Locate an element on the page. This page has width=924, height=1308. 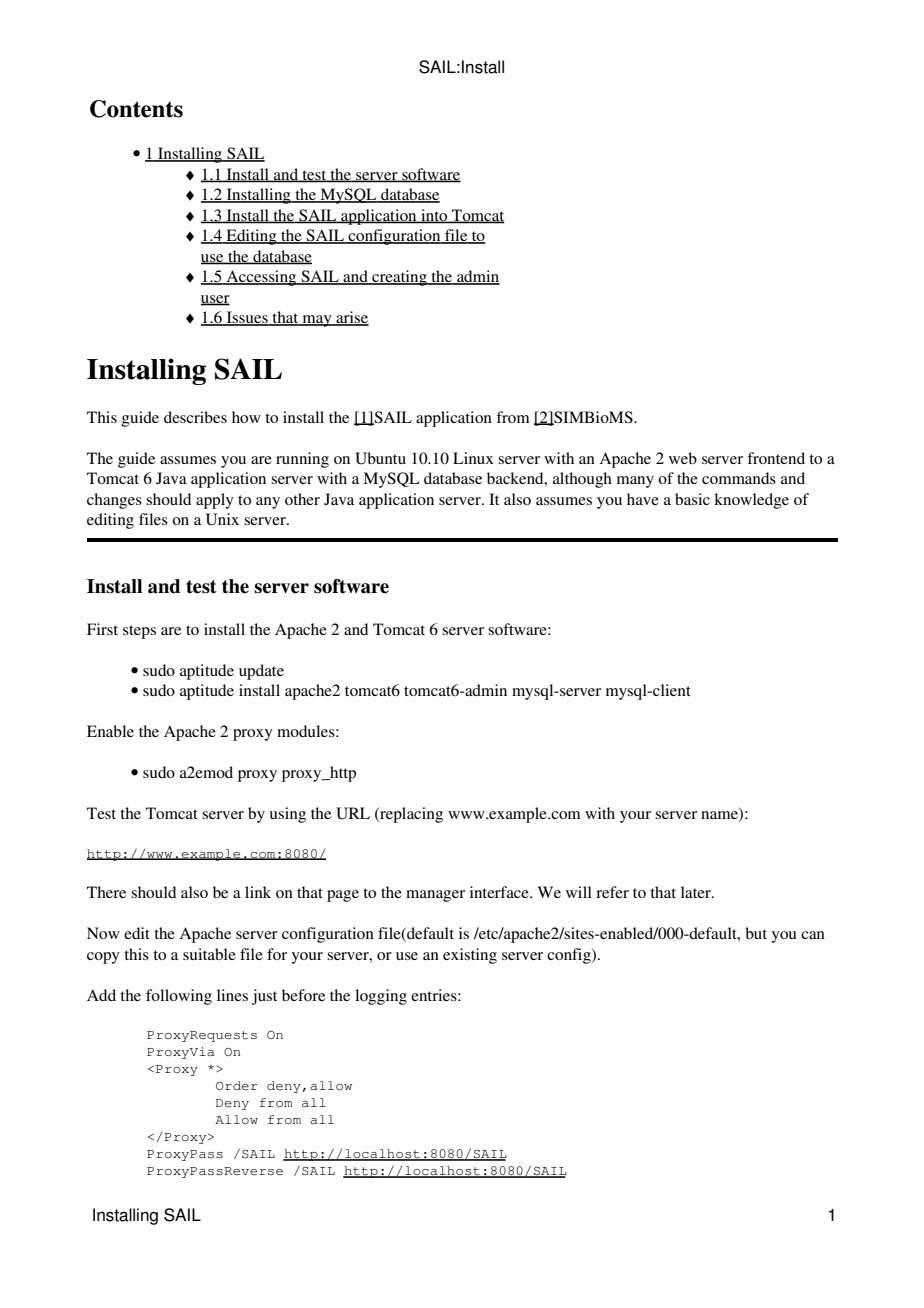
using is located at coordinates (288, 815).
